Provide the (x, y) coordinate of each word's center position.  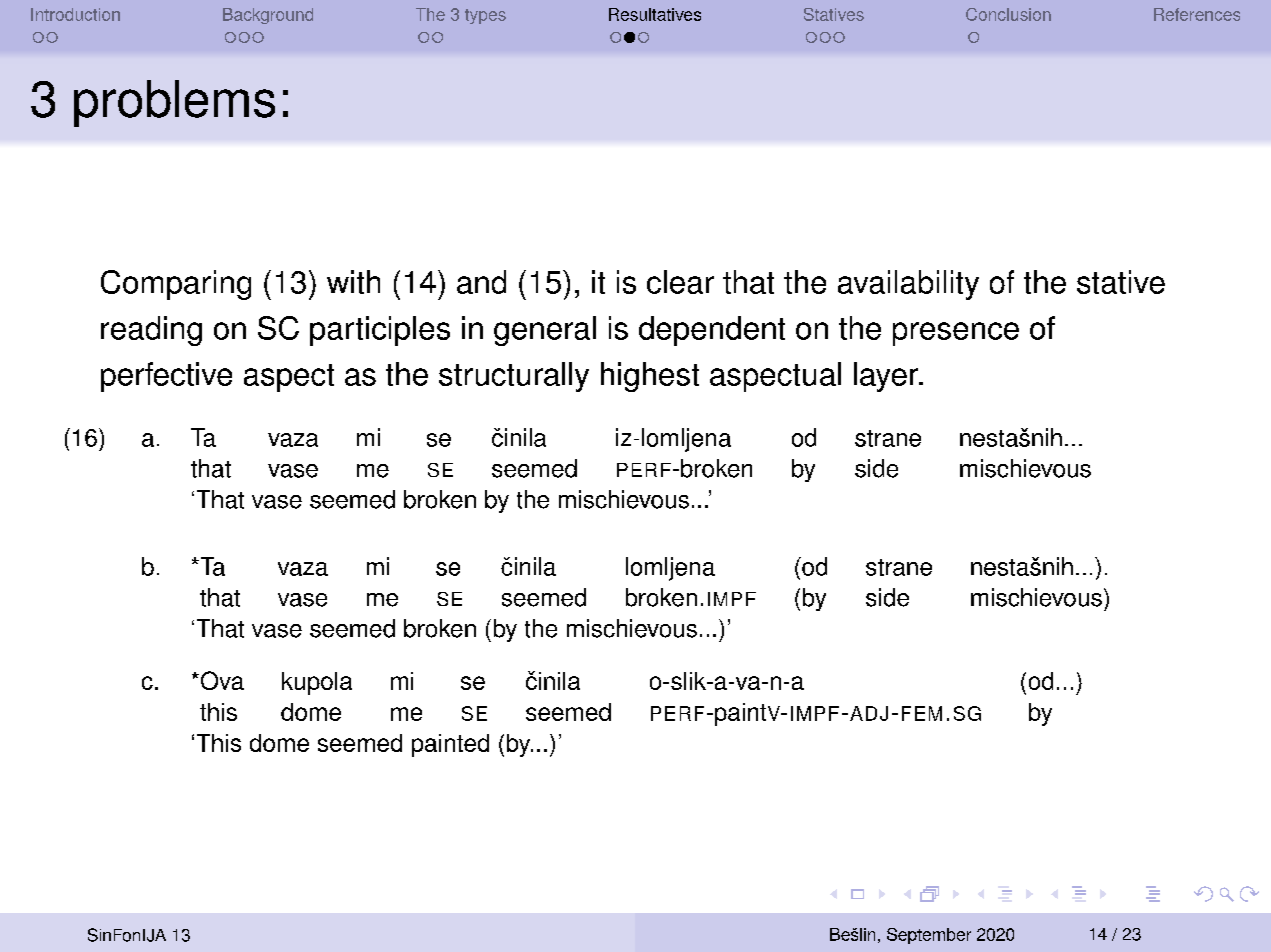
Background (268, 16)
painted (450, 745)
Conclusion (1008, 14)
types (485, 16)
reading (151, 331)
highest (650, 377)
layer (887, 377)
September (929, 936)
